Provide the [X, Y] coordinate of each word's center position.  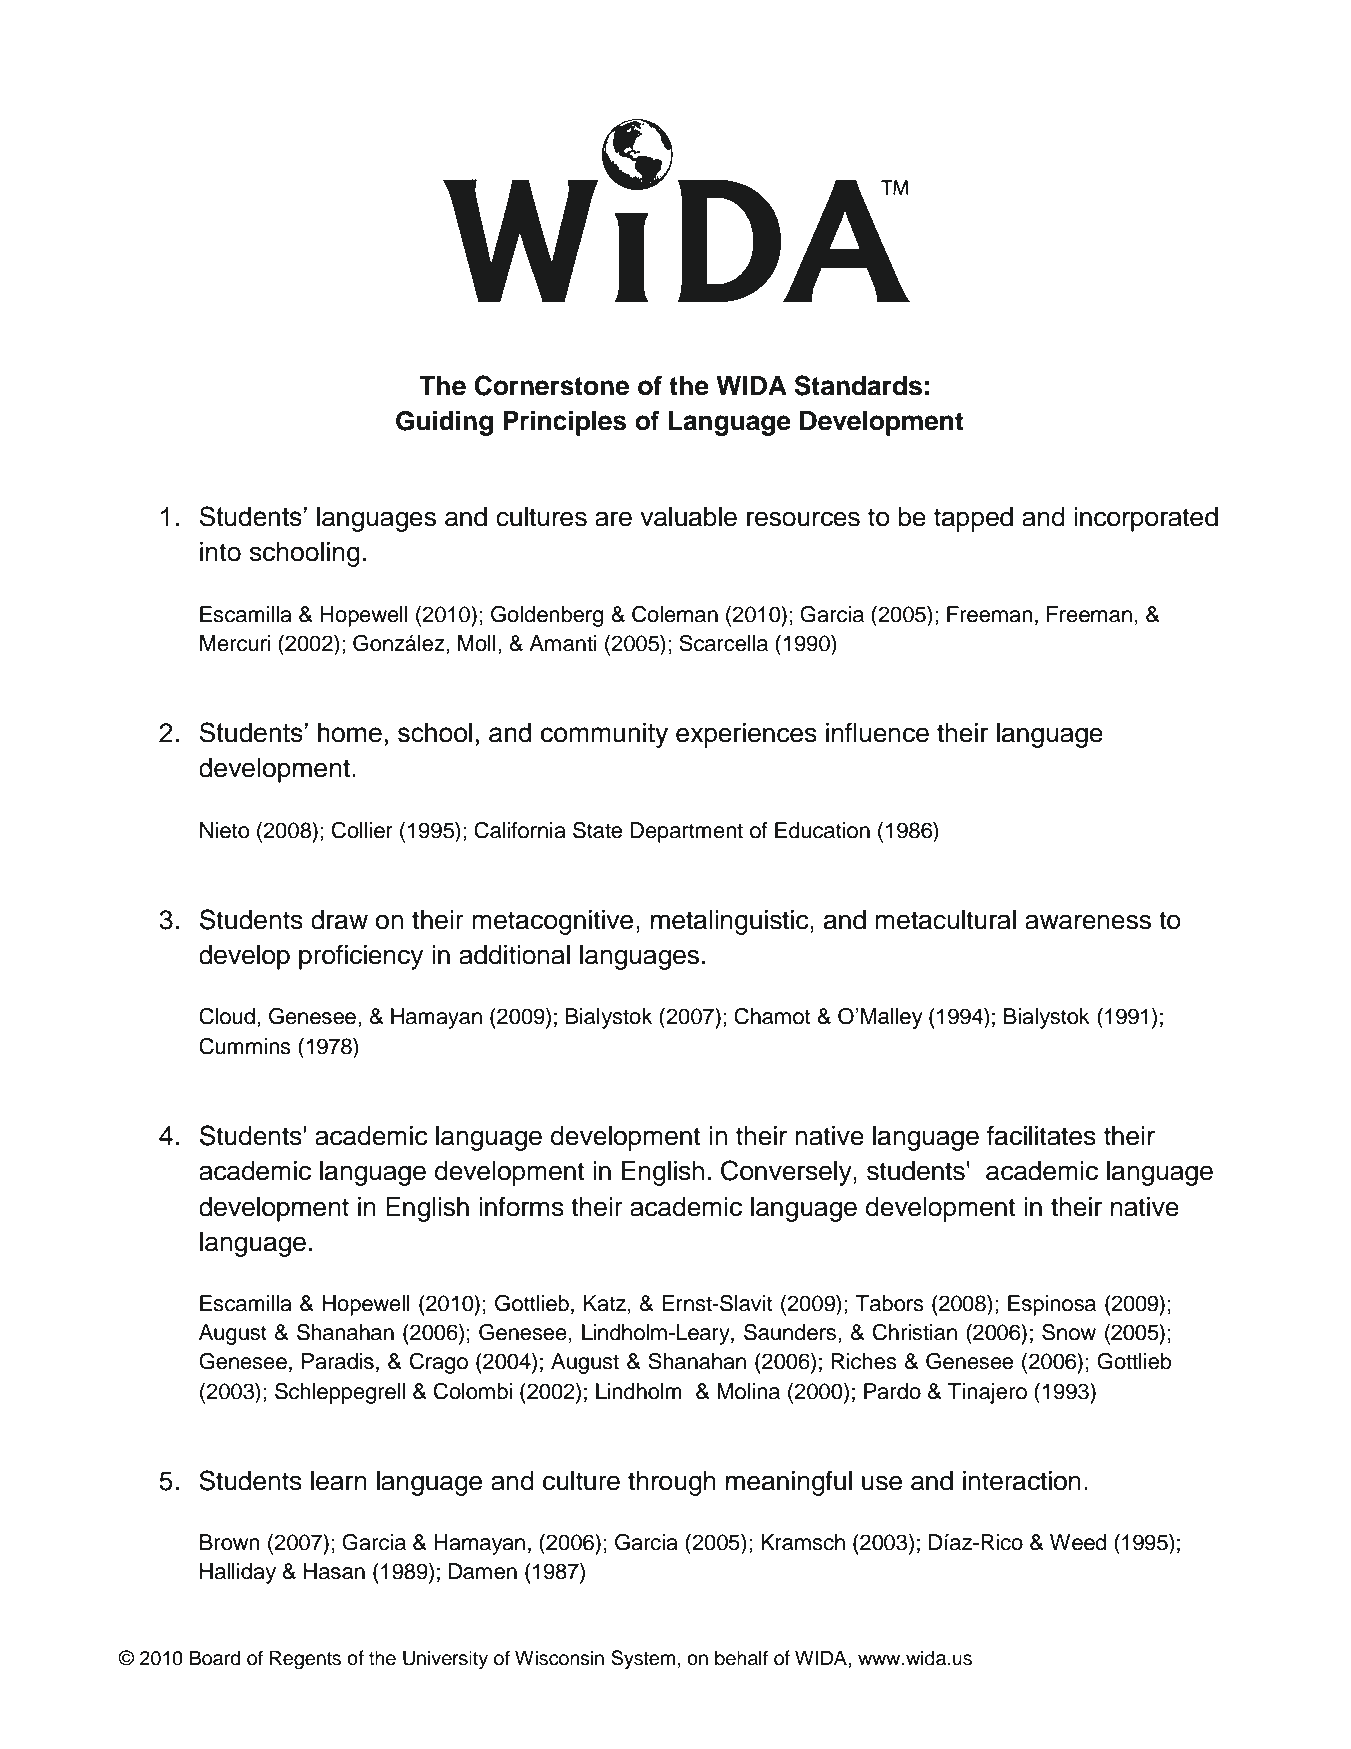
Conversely [787, 1173]
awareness [1088, 922]
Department [686, 832]
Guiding [444, 423]
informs [521, 1206]
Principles [564, 423]
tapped [973, 519]
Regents [305, 1660]
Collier [362, 830]
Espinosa [1052, 1305]
